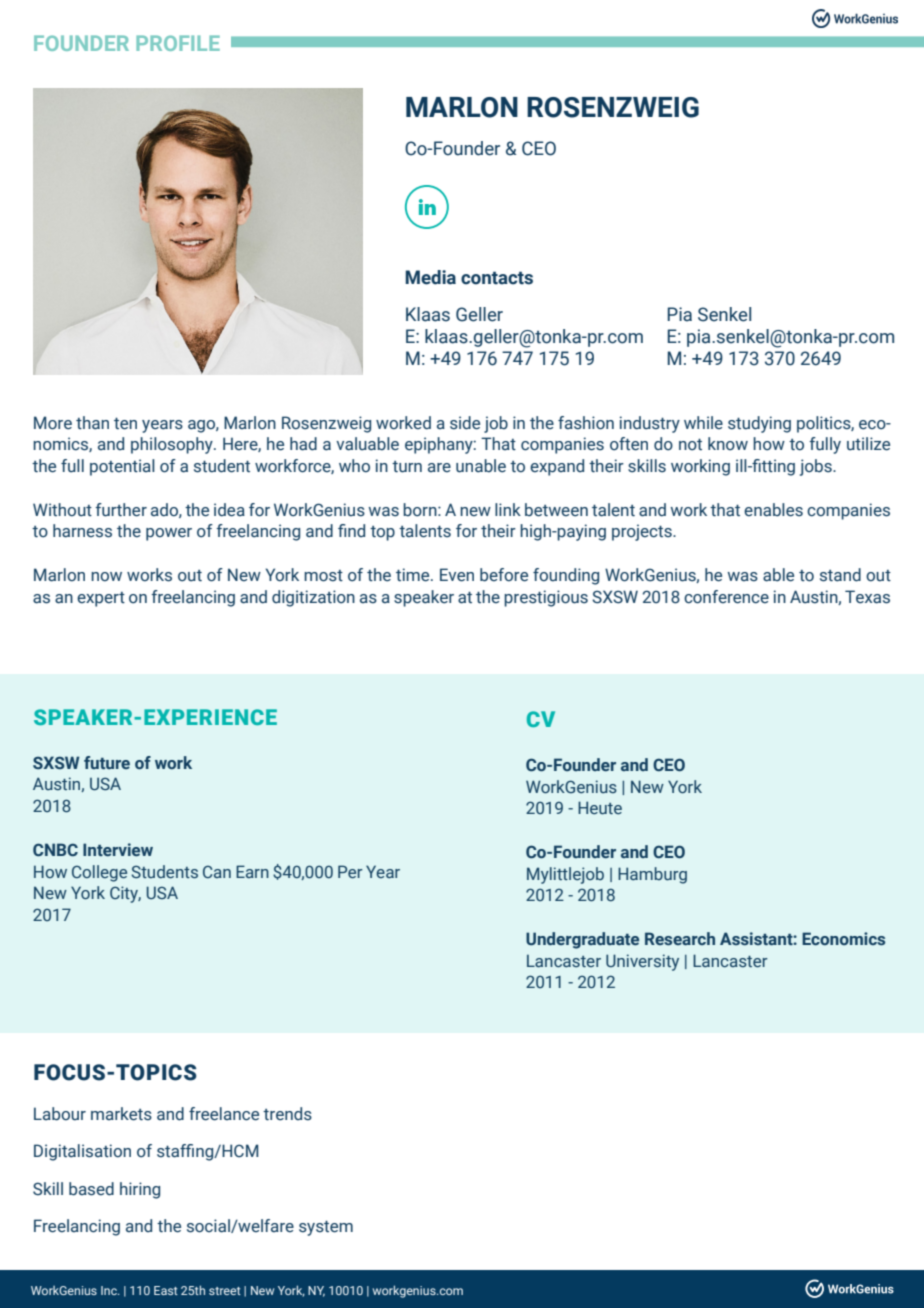 The height and width of the screenshot is (1308, 924). What do you see at coordinates (326, 1228) in the screenshot?
I see `system` at bounding box center [326, 1228].
